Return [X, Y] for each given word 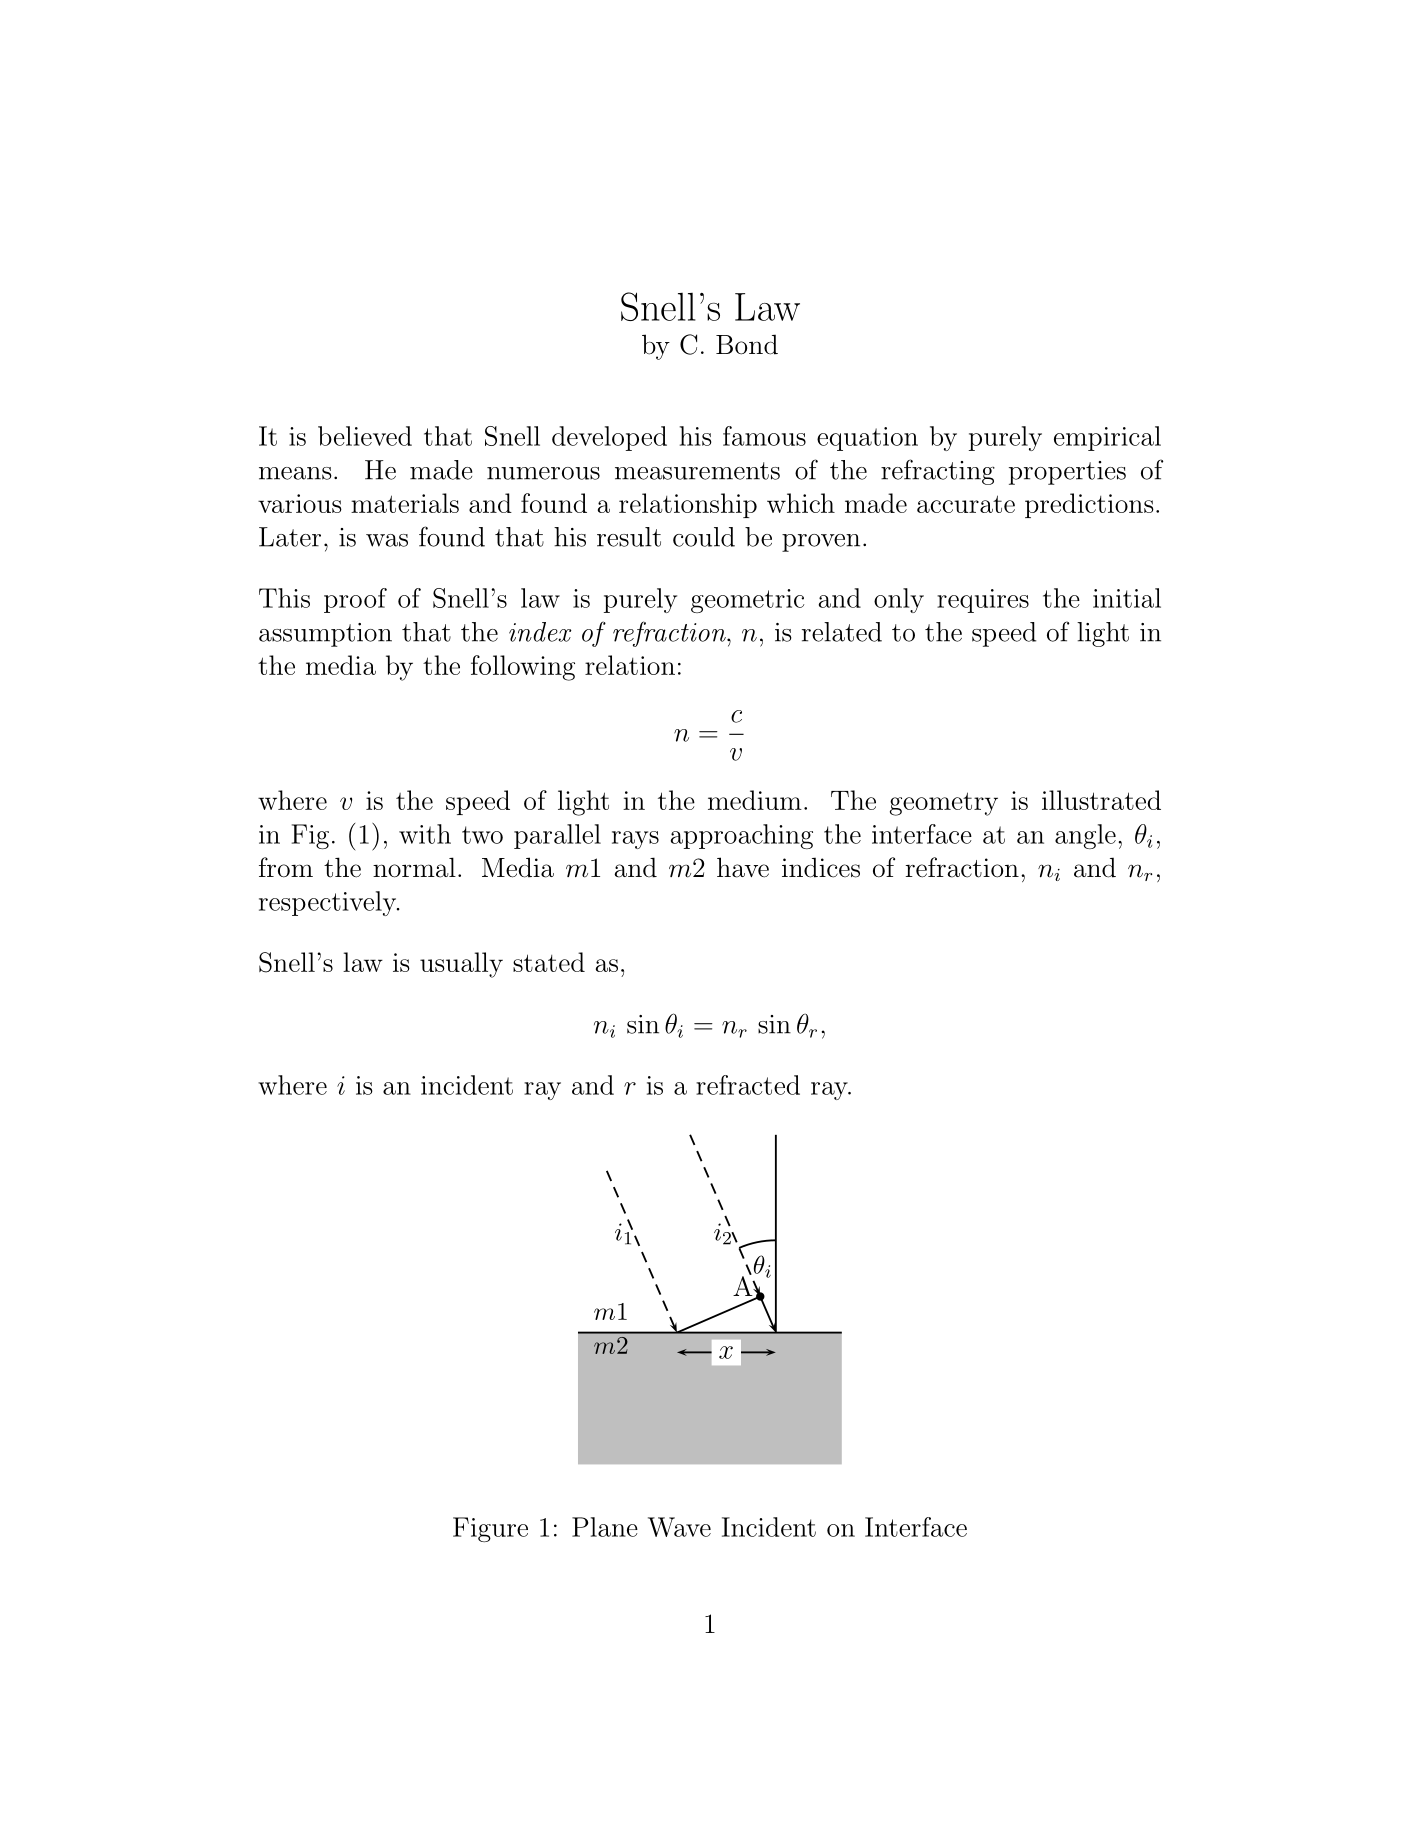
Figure [490, 1529]
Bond [747, 344]
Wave [679, 1527]
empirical [1107, 438]
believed [365, 436]
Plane [605, 1527]
